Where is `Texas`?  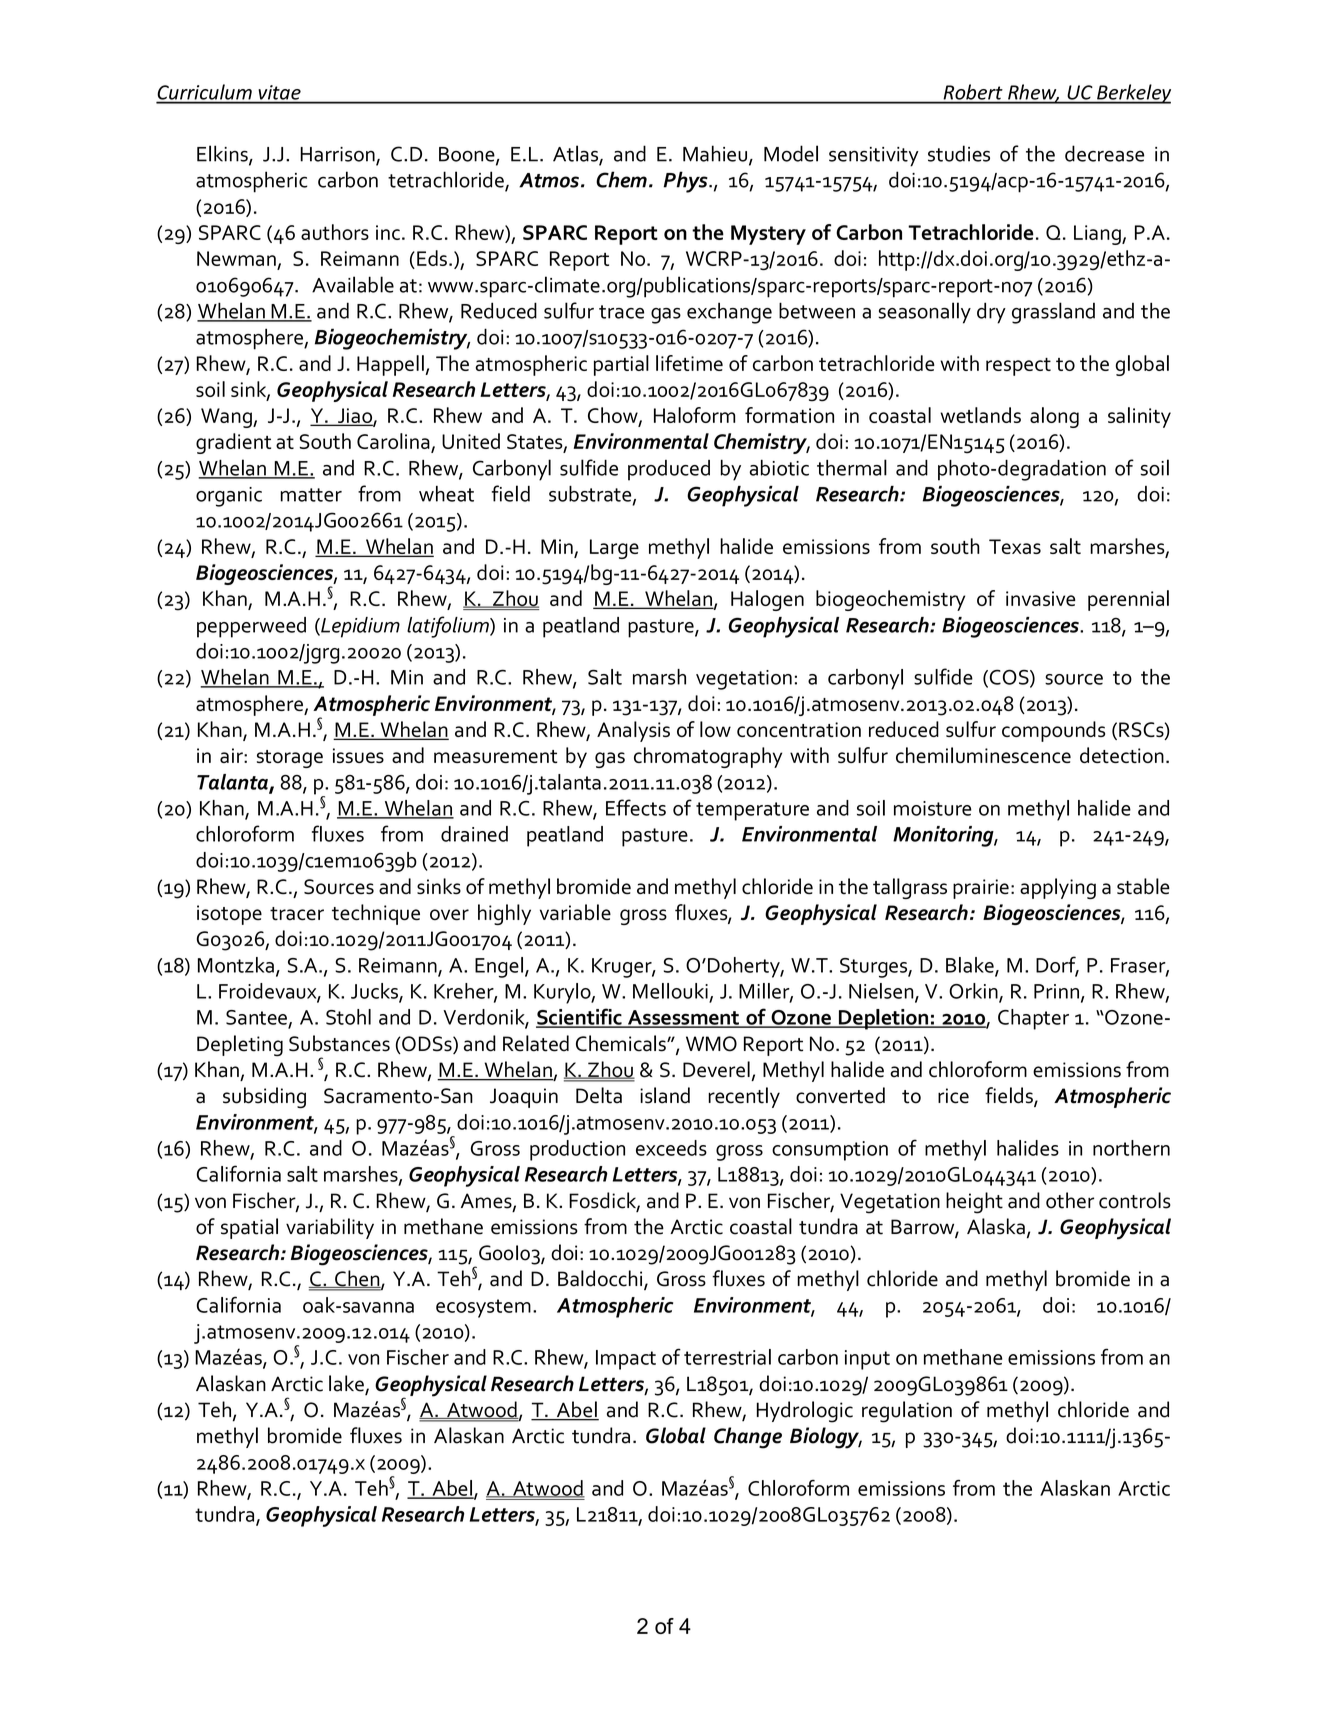 Texas is located at coordinates (1015, 546).
